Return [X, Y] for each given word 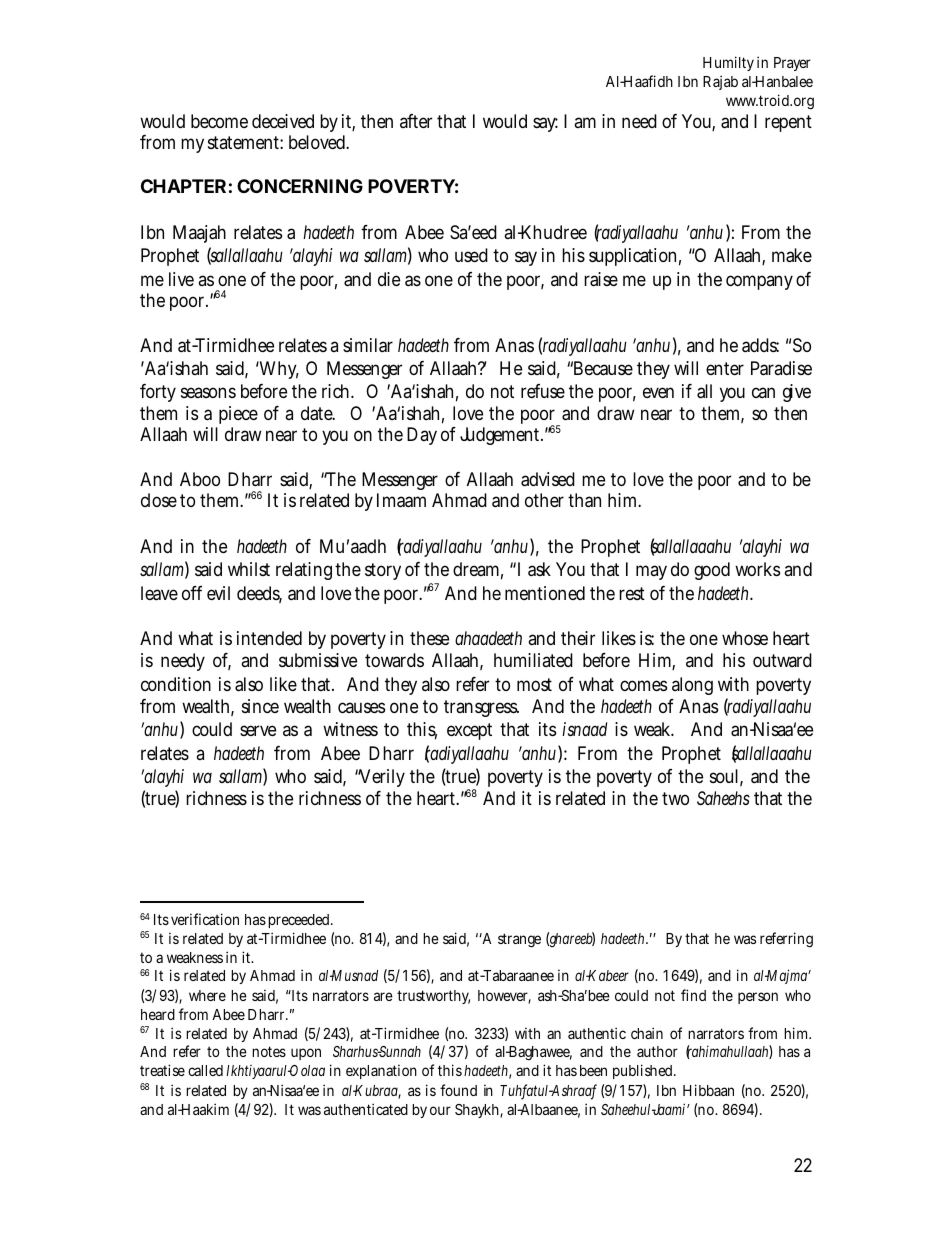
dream [478, 570]
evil [218, 593]
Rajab [720, 82]
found [458, 1090]
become [219, 121]
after [416, 121]
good [712, 571]
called [205, 1070]
